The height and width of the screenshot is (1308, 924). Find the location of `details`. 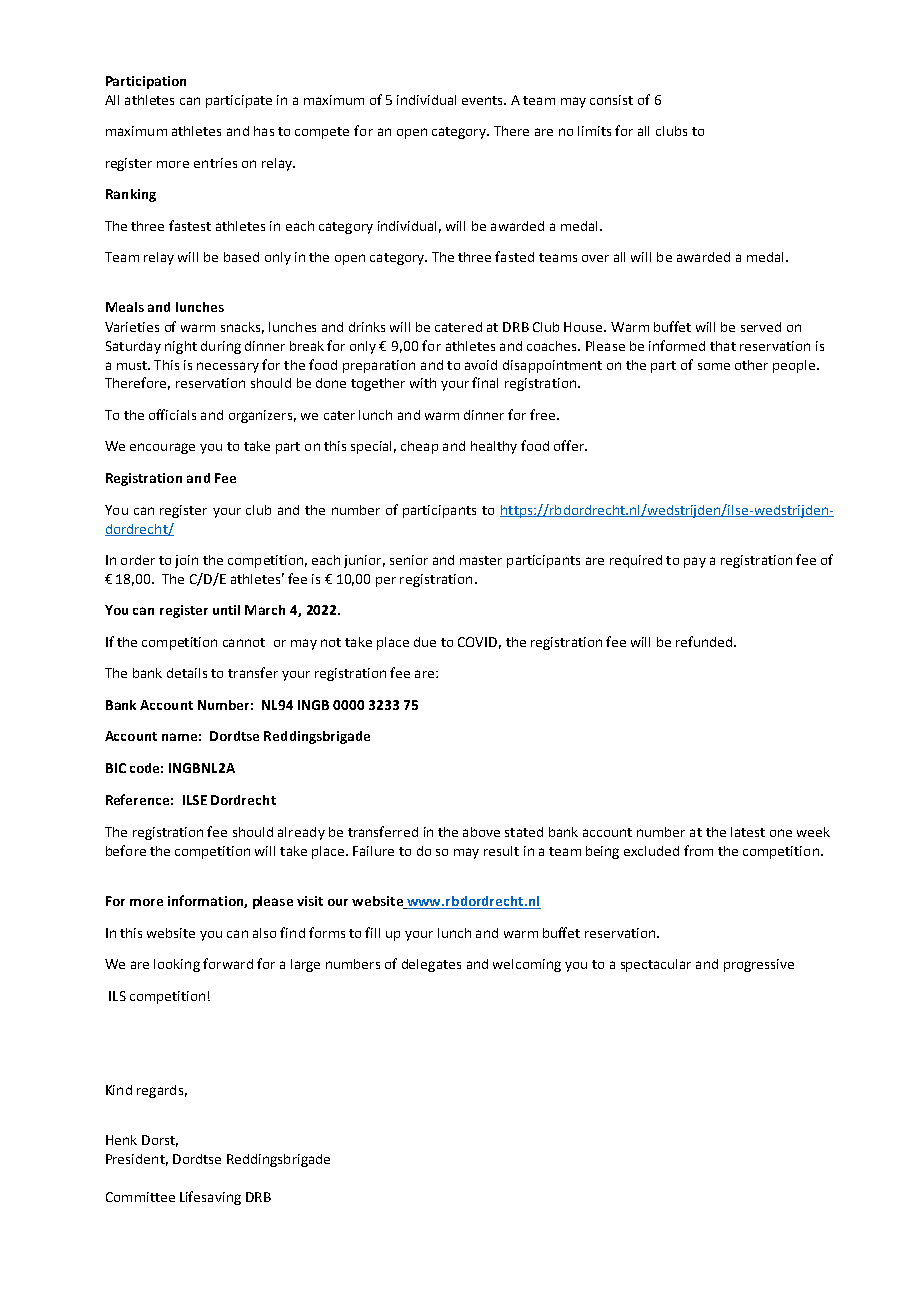

details is located at coordinates (187, 673).
